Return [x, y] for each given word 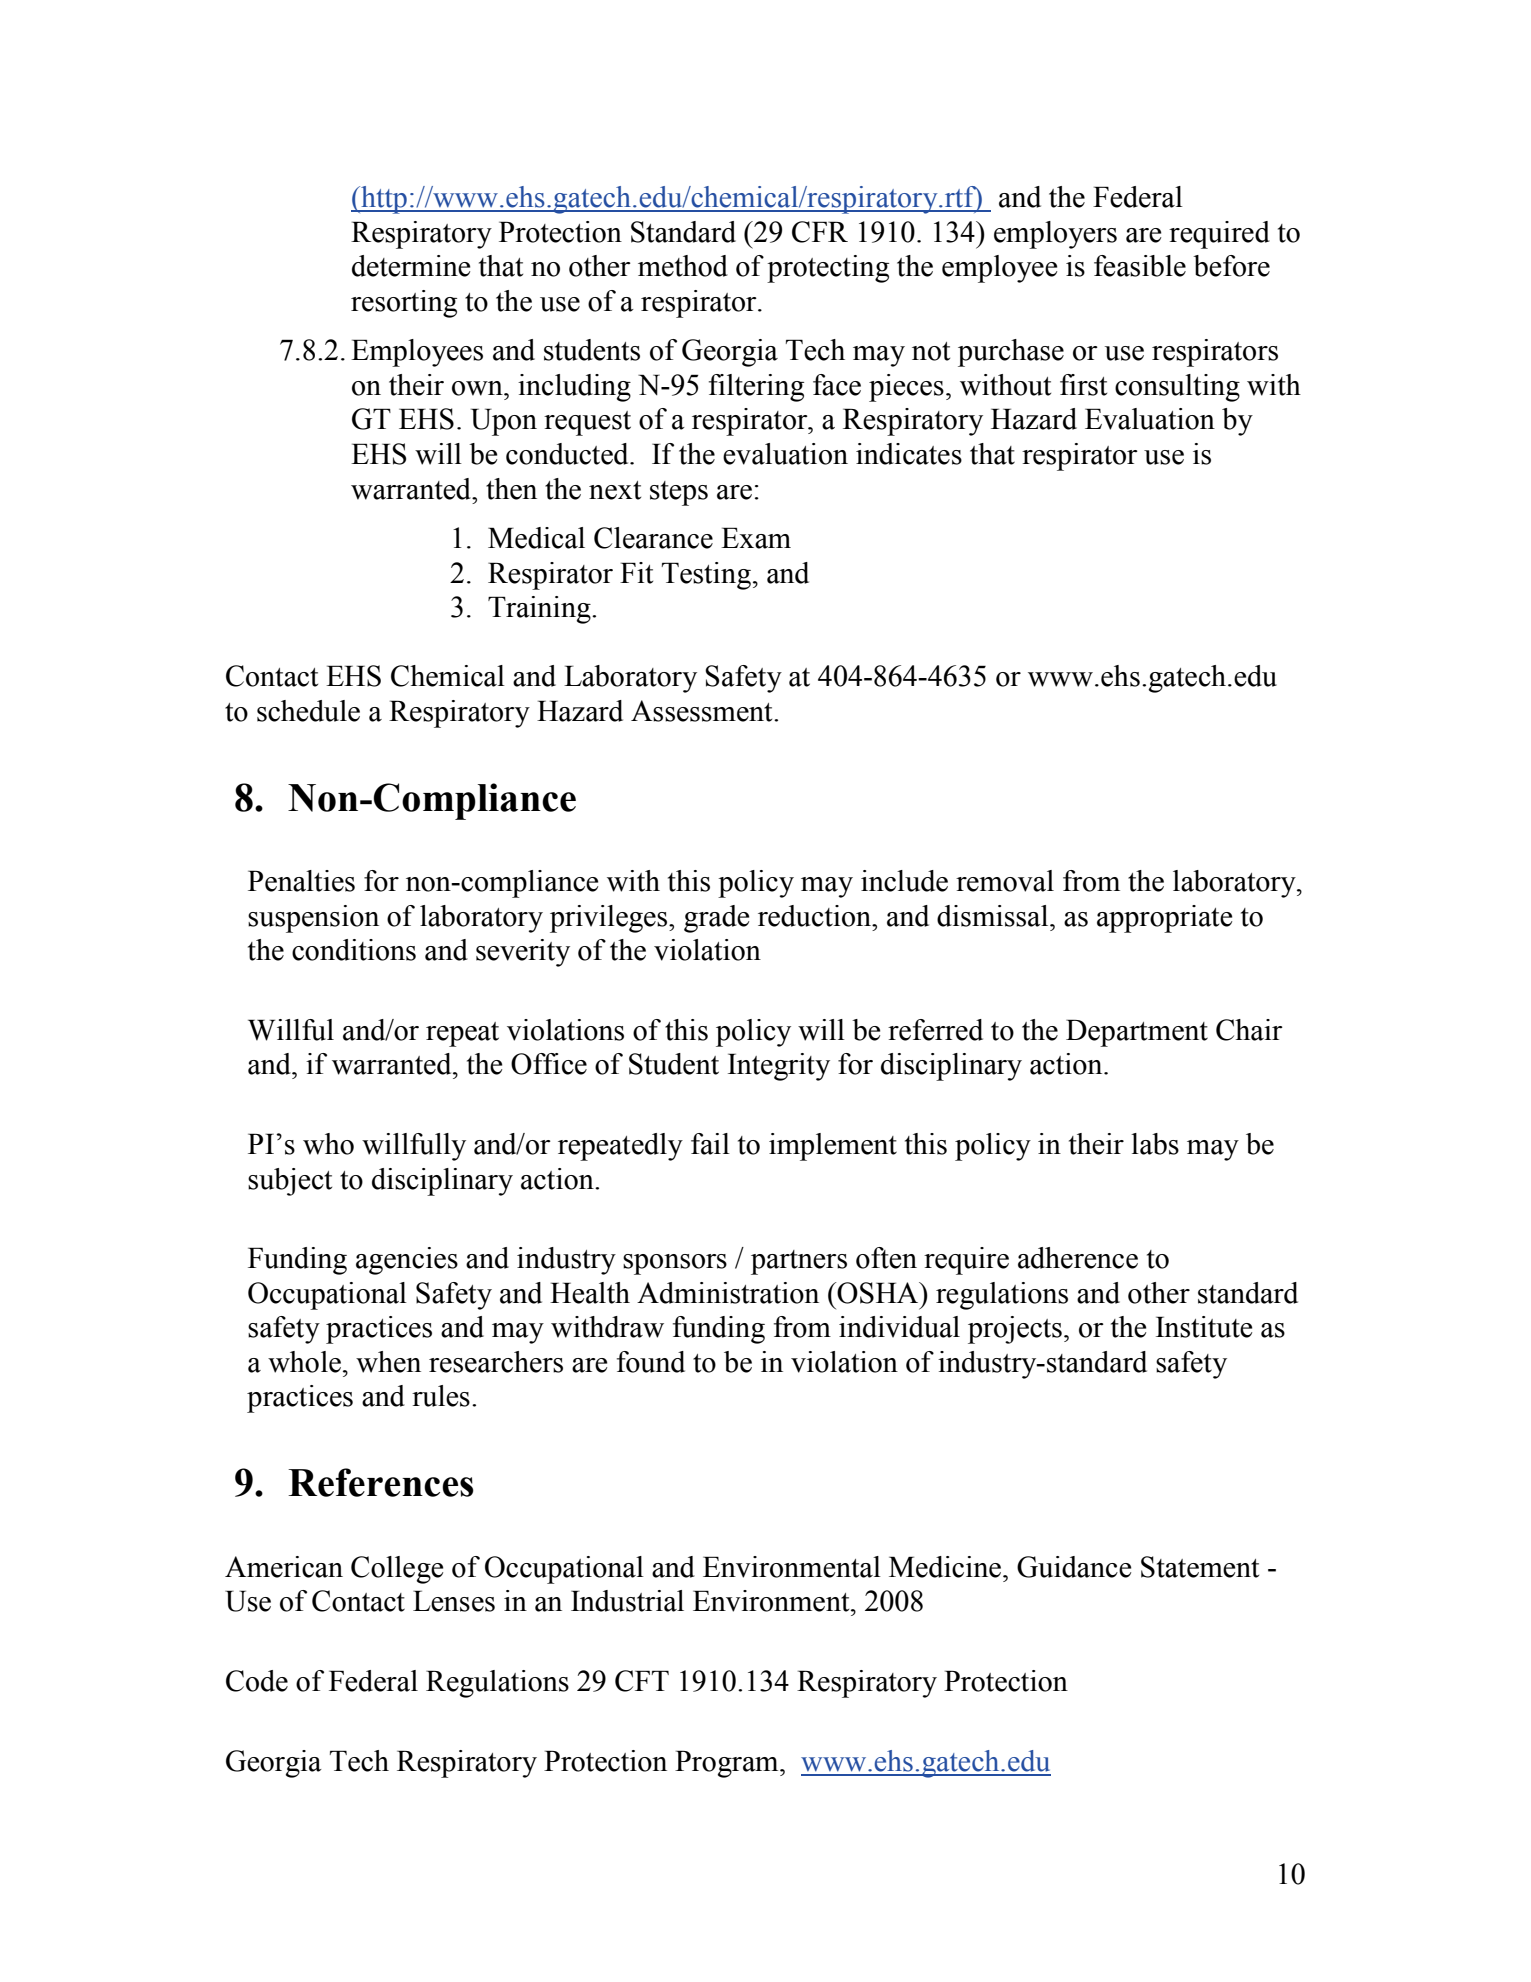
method [683, 266]
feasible [1140, 266]
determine [411, 266]
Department [1137, 1033]
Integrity [779, 1067]
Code [257, 1681]
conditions [354, 950]
